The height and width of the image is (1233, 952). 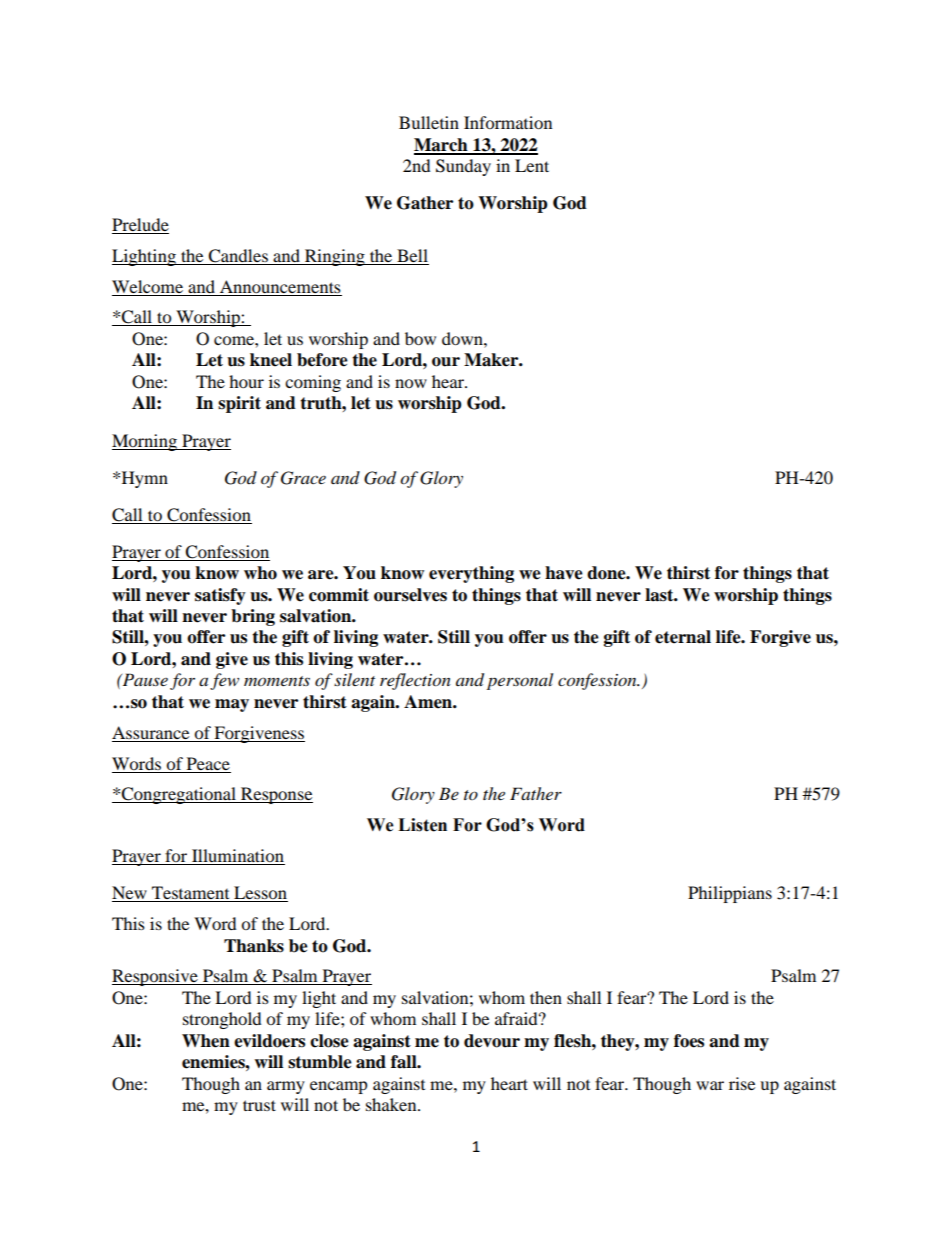 I want to click on eternal, so click(x=683, y=637).
